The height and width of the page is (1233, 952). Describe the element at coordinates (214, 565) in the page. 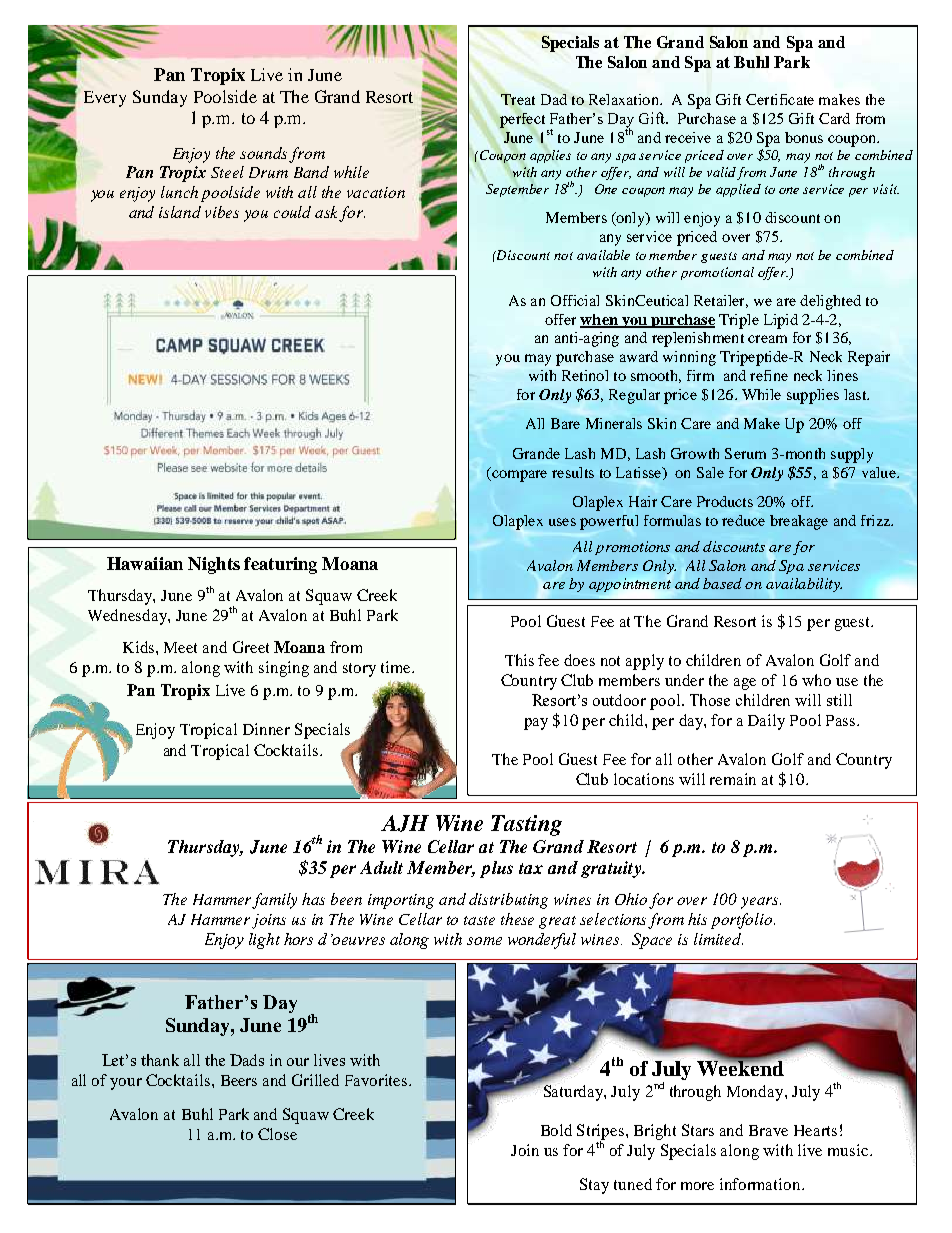

I see `Nights` at that location.
